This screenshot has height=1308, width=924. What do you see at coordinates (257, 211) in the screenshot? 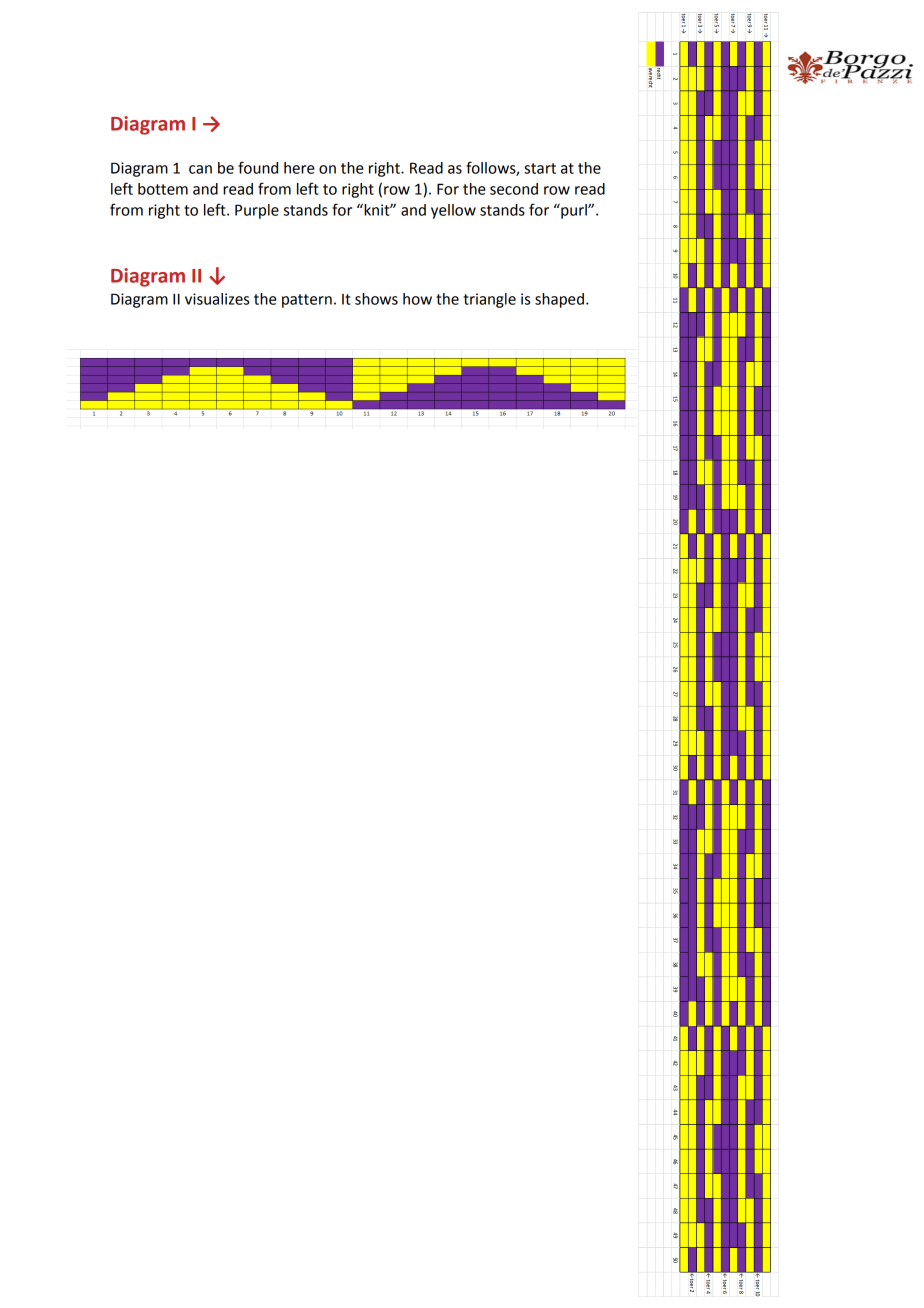
I see `Purple` at bounding box center [257, 211].
